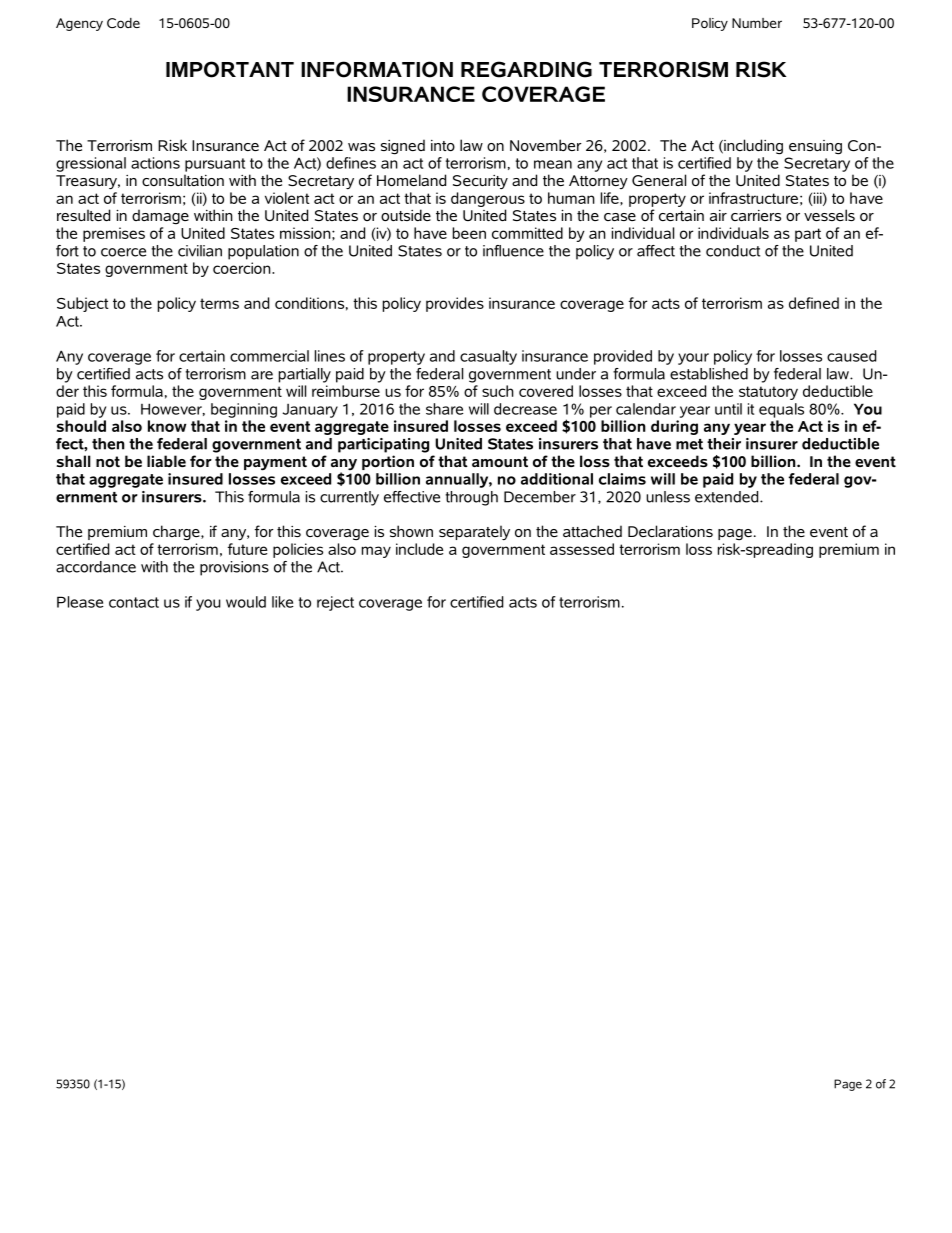 This page has height=1233, width=952. What do you see at coordinates (757, 23) in the page?
I see `Number` at bounding box center [757, 23].
